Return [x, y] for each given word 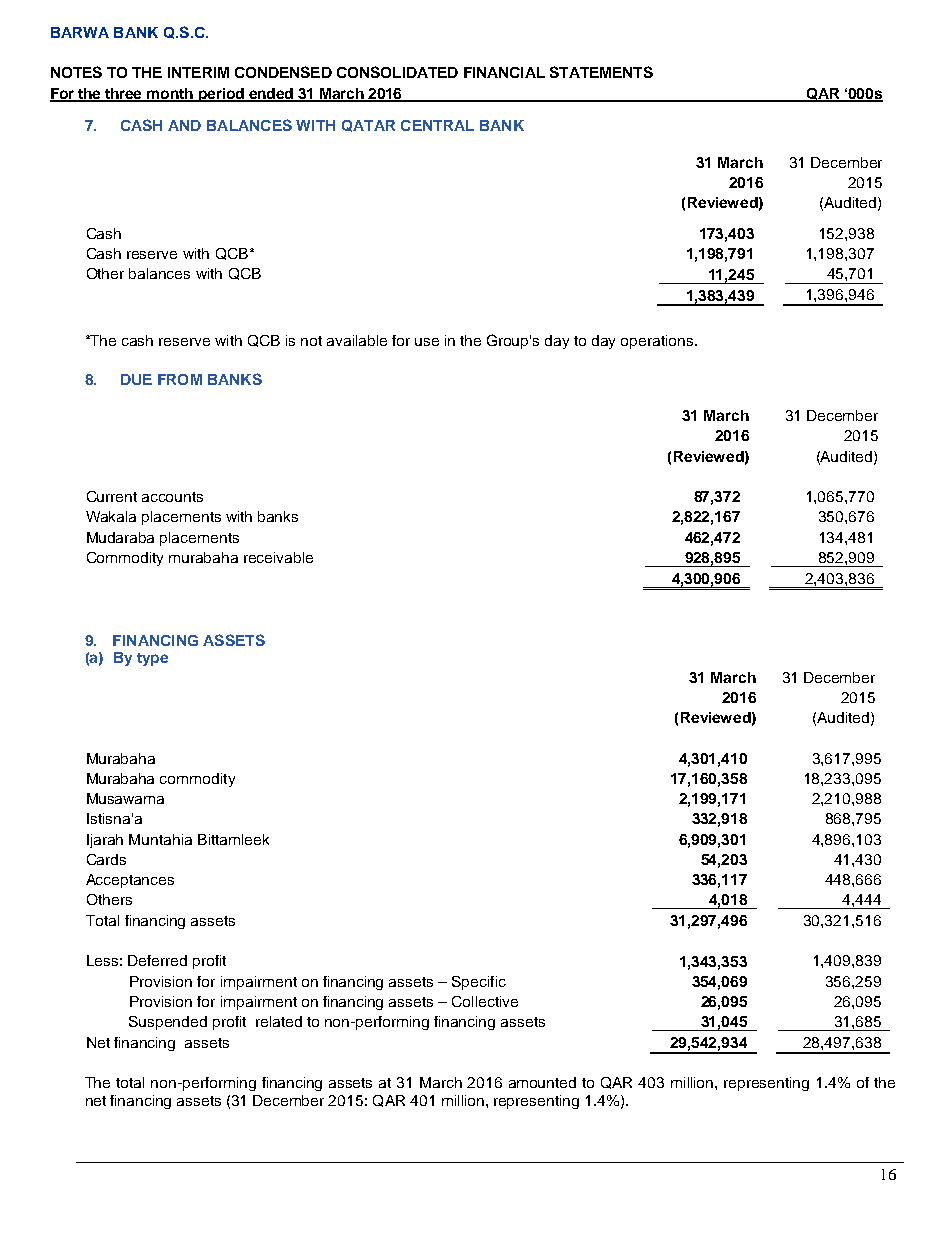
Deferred [157, 960]
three [124, 94]
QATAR [368, 126]
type [152, 659]
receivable [278, 557]
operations [658, 342]
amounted [542, 1082]
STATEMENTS [601, 72]
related [279, 1021]
